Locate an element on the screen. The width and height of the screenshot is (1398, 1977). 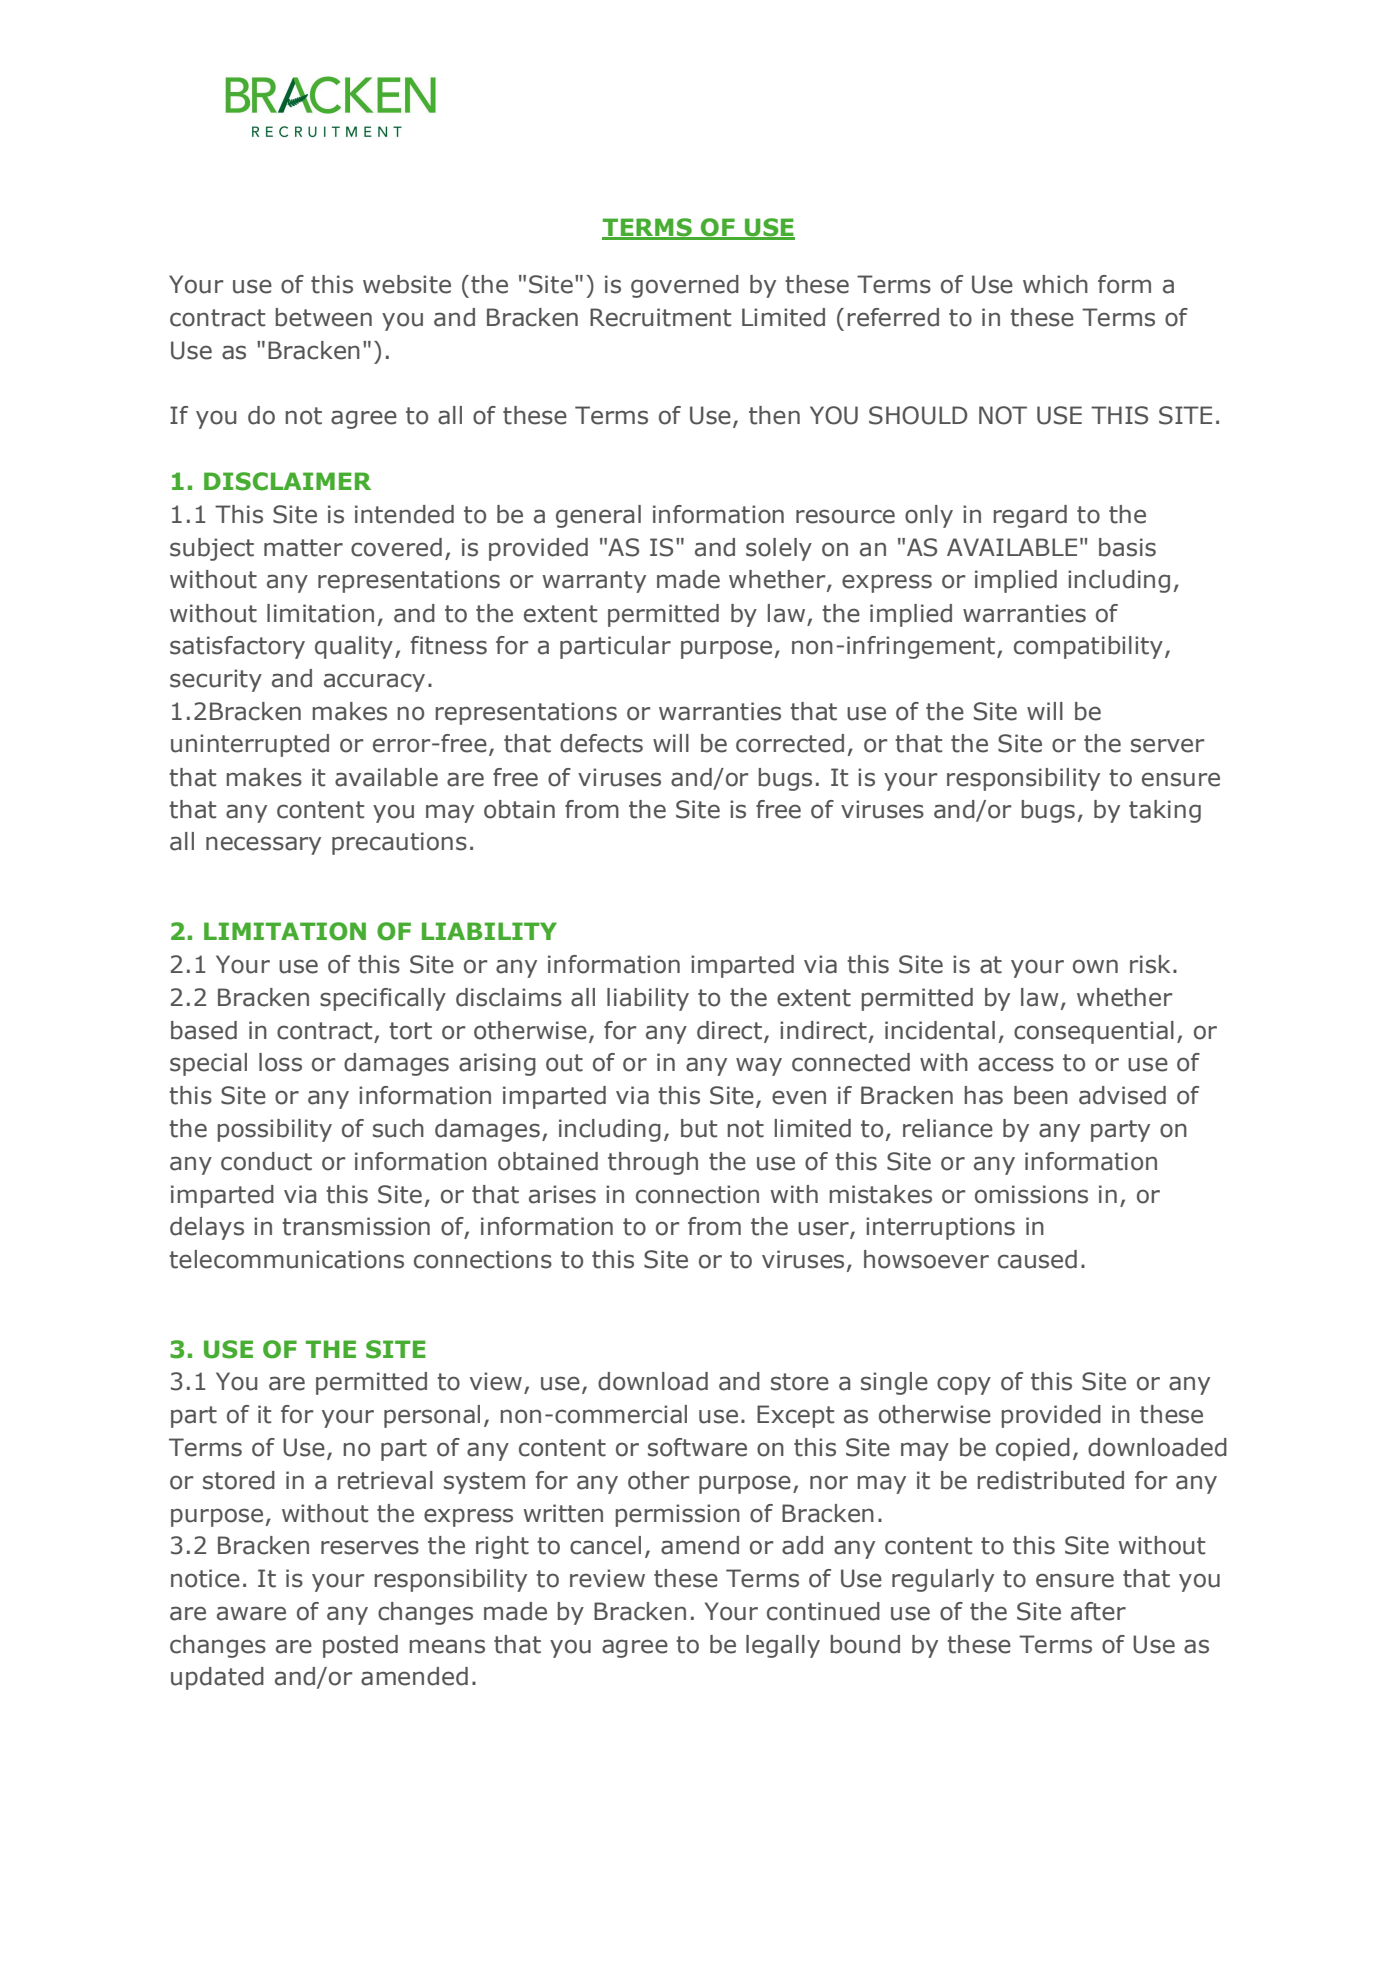
omissions is located at coordinates (1031, 1194).
